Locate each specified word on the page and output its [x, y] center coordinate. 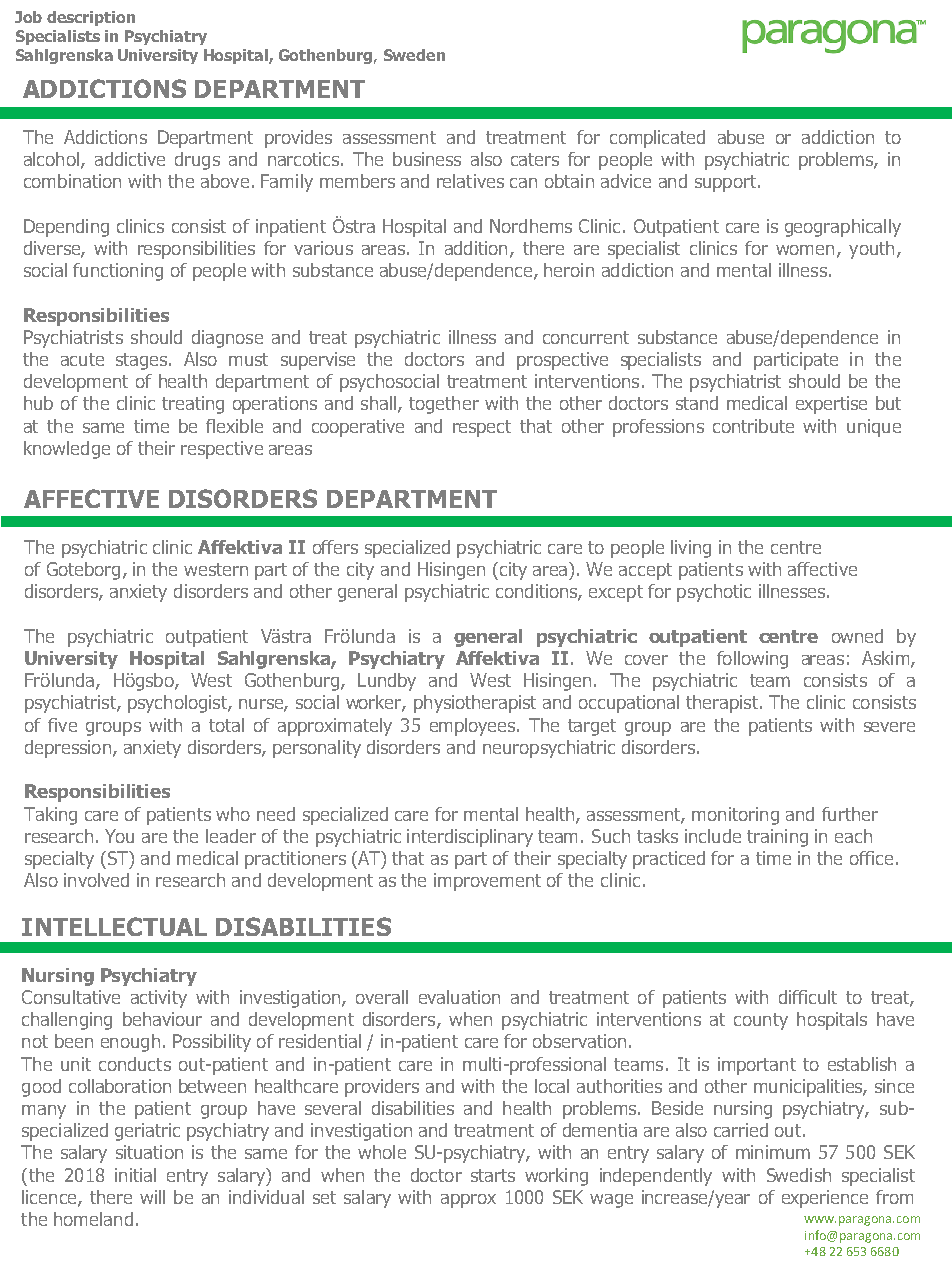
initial [135, 1175]
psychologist [178, 704]
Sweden [414, 55]
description [91, 18]
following [752, 660]
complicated [657, 139]
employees [474, 727]
